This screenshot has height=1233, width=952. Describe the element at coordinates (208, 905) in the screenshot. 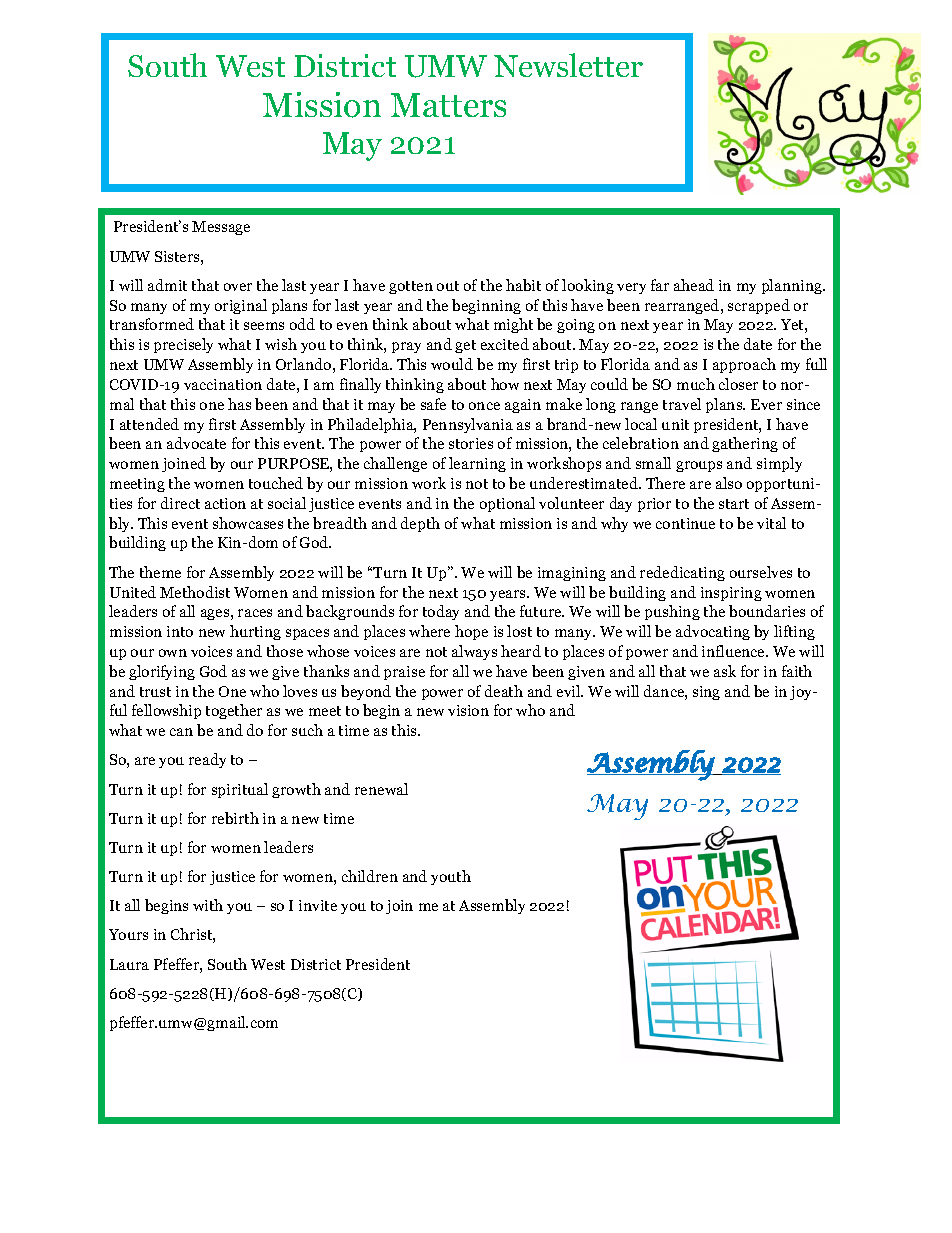

I see `with` at that location.
